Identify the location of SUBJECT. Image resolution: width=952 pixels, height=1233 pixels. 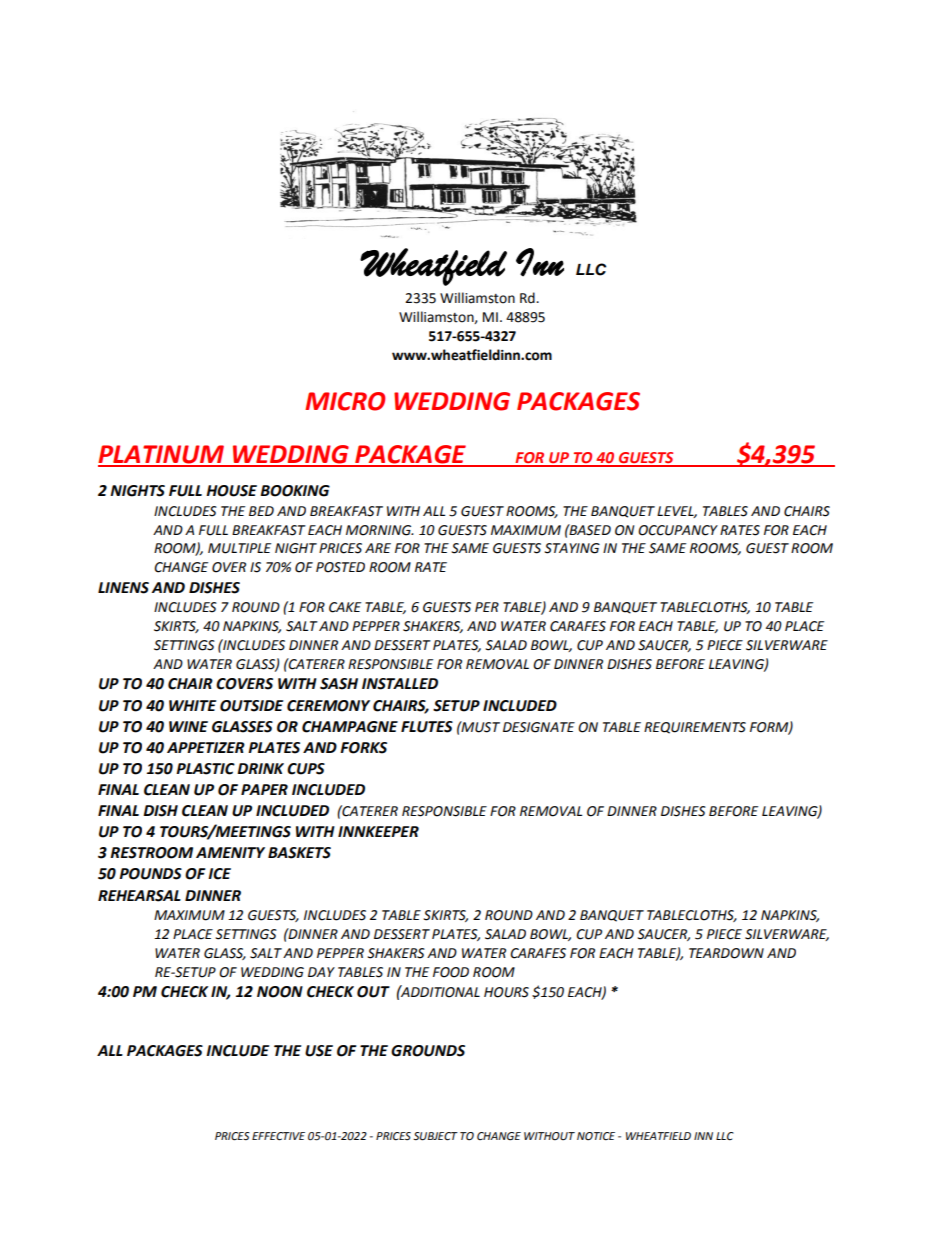
(435, 1136).
